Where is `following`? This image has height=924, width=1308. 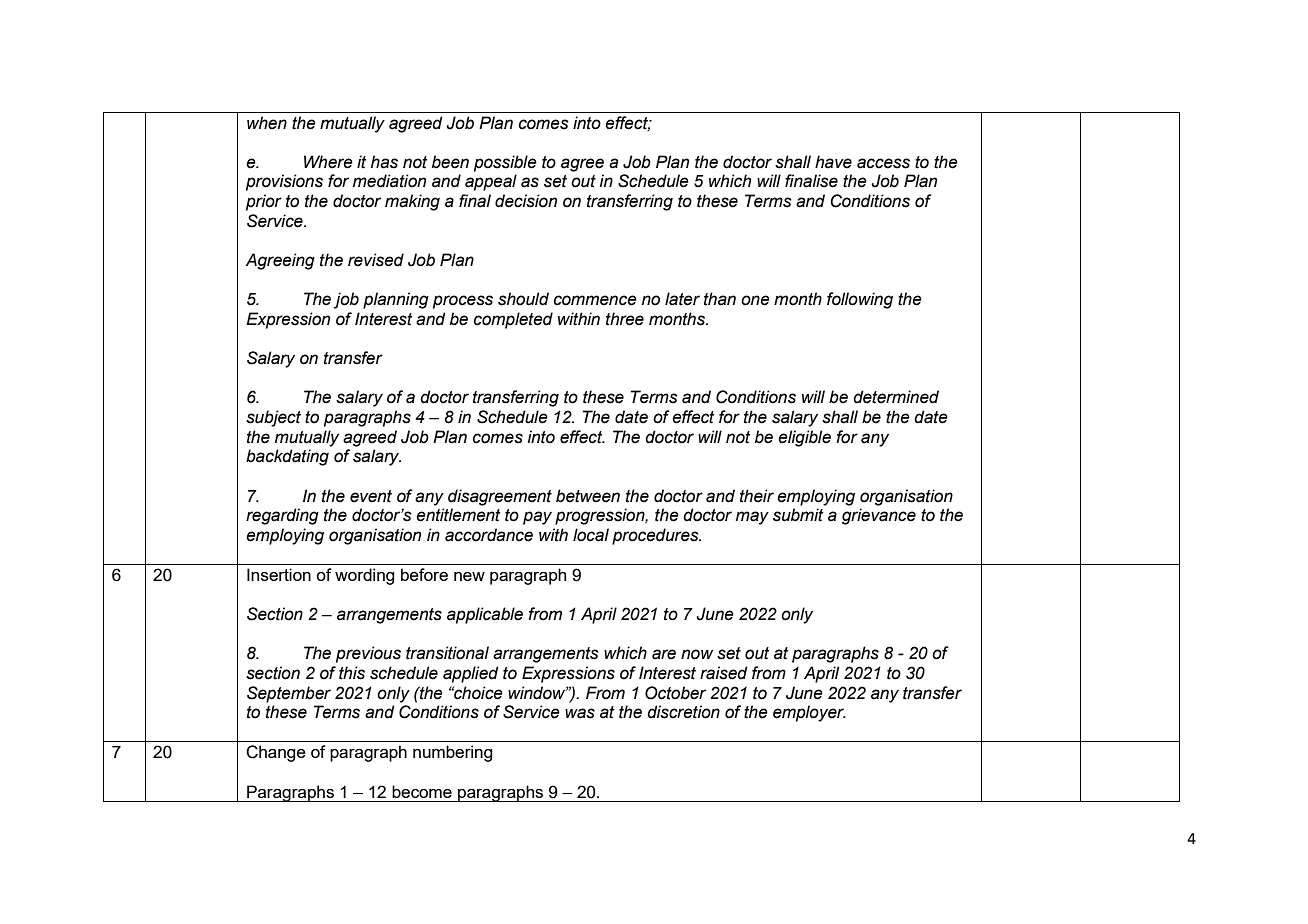
following is located at coordinates (860, 300).
